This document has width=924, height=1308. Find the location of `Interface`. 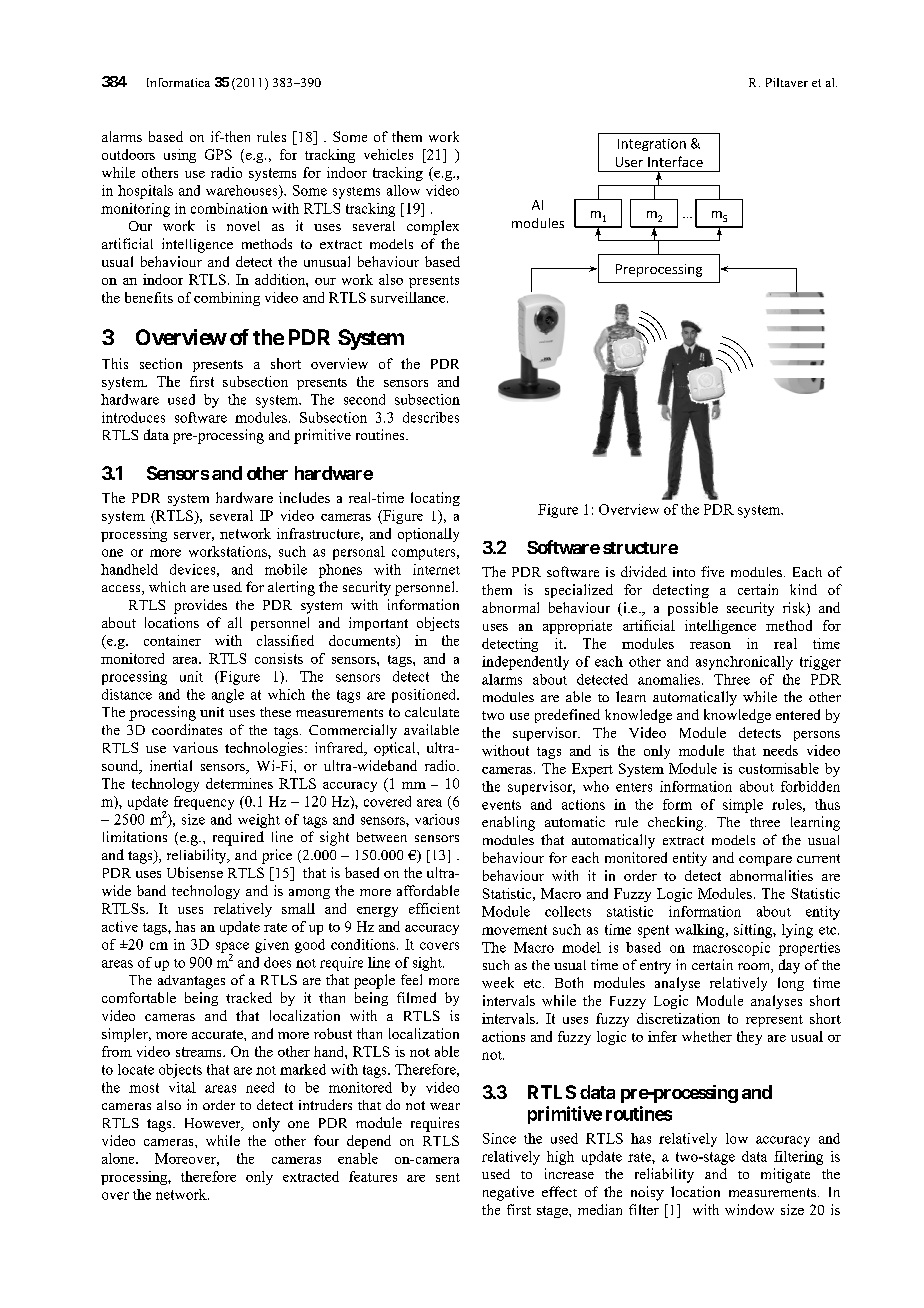

Interface is located at coordinates (675, 161).
